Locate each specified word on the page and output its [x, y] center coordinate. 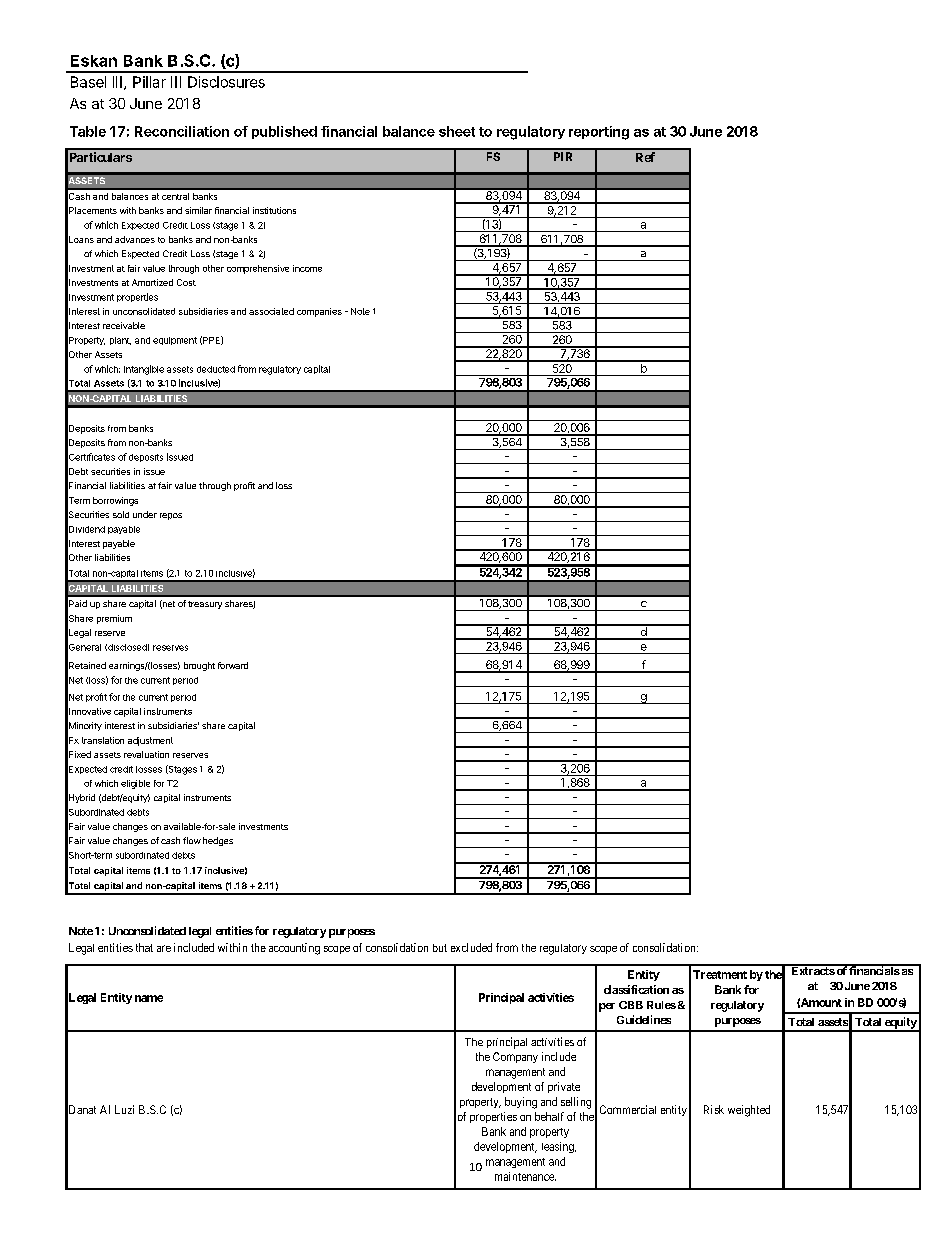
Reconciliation [182, 131]
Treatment [720, 974]
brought [199, 666]
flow [192, 840]
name [149, 998]
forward [233, 665]
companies [319, 312]
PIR [563, 156]
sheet [457, 131]
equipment [175, 341]
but [440, 948]
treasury [205, 605]
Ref [645, 157]
